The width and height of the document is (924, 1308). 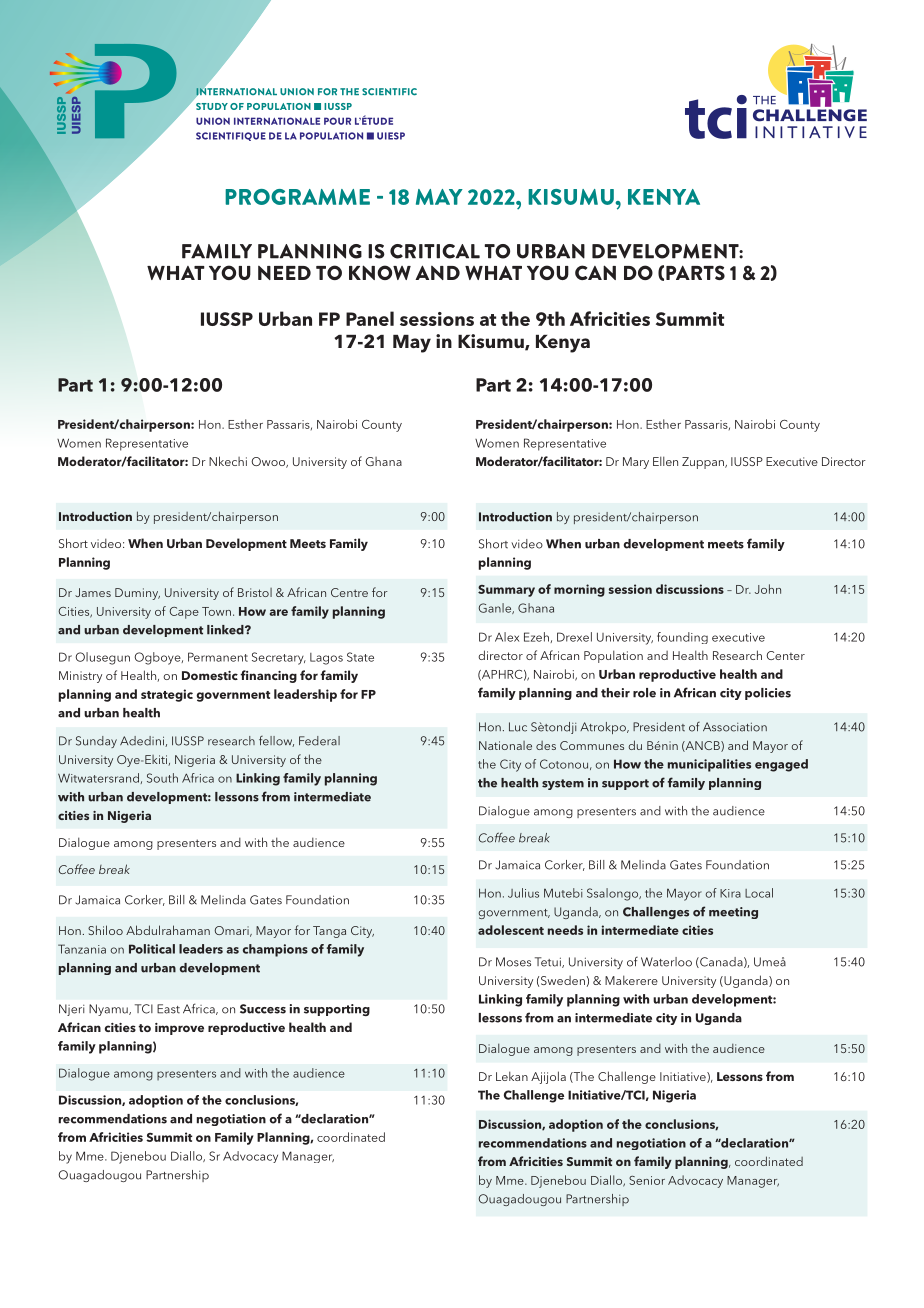 What do you see at coordinates (665, 461) in the document?
I see `Ellen` at bounding box center [665, 461].
